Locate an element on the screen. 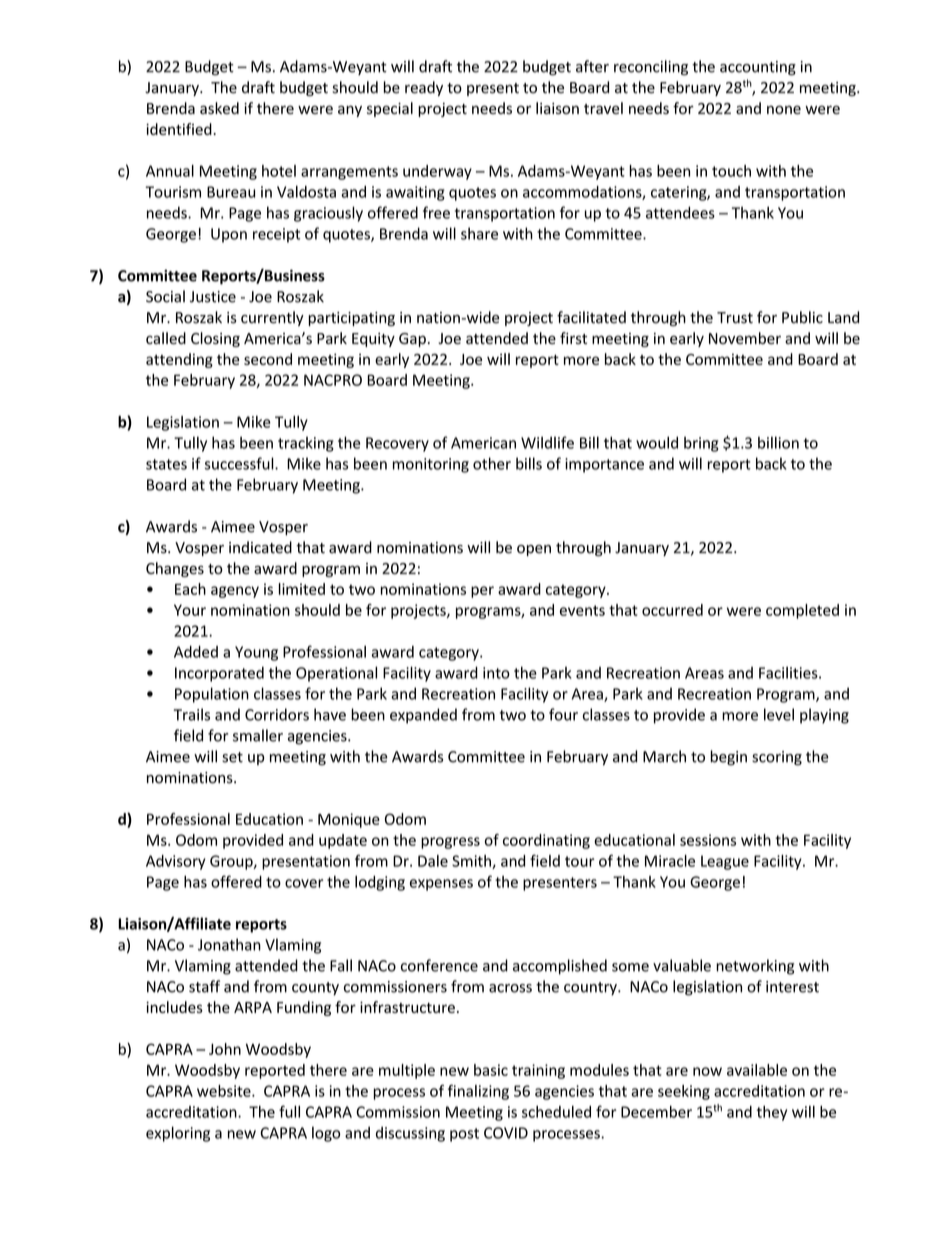 This screenshot has width=952, height=1233. none is located at coordinates (784, 109).
